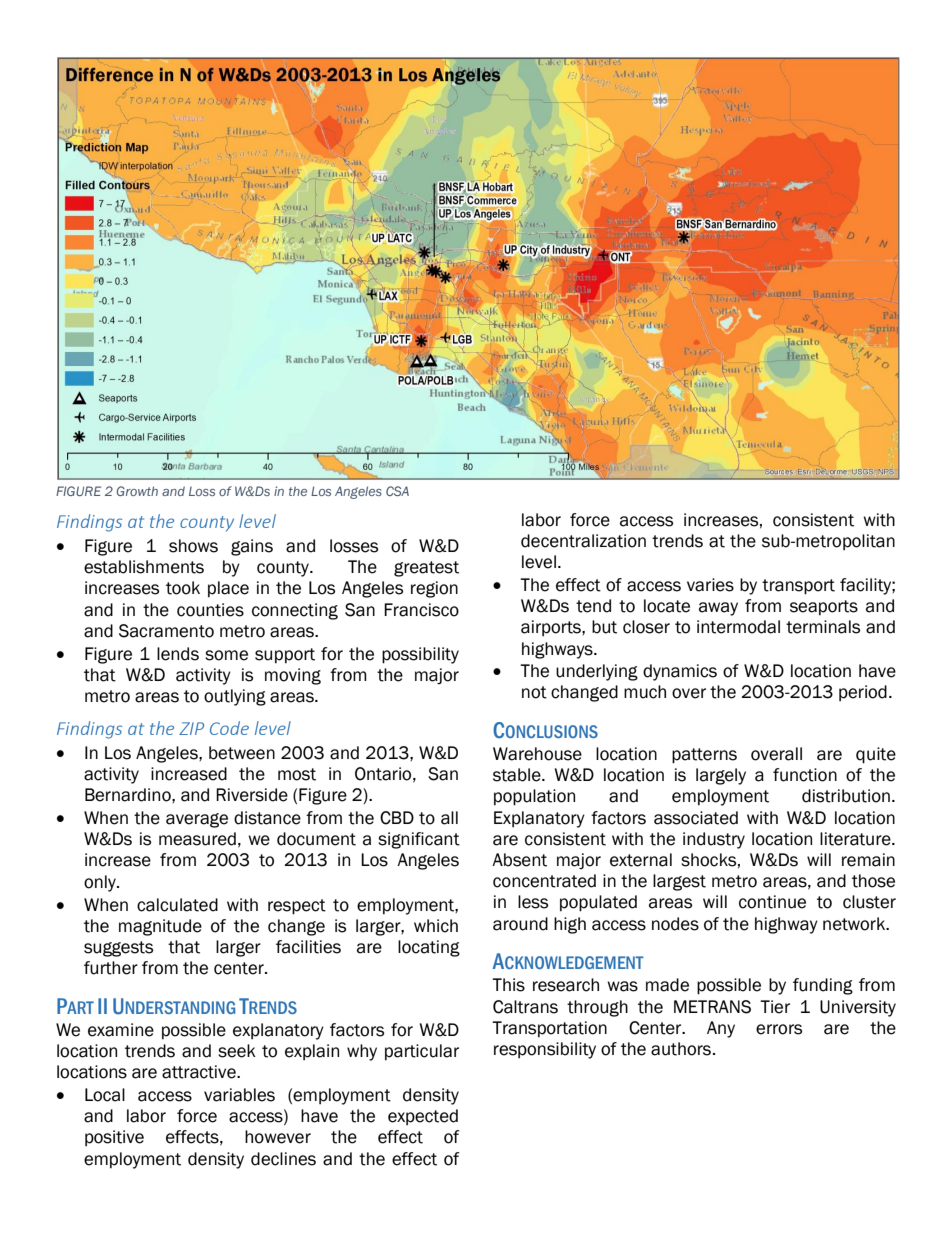 This screenshot has width=952, height=1233. Describe the element at coordinates (160, 927) in the screenshot. I see `magnitude` at that location.
